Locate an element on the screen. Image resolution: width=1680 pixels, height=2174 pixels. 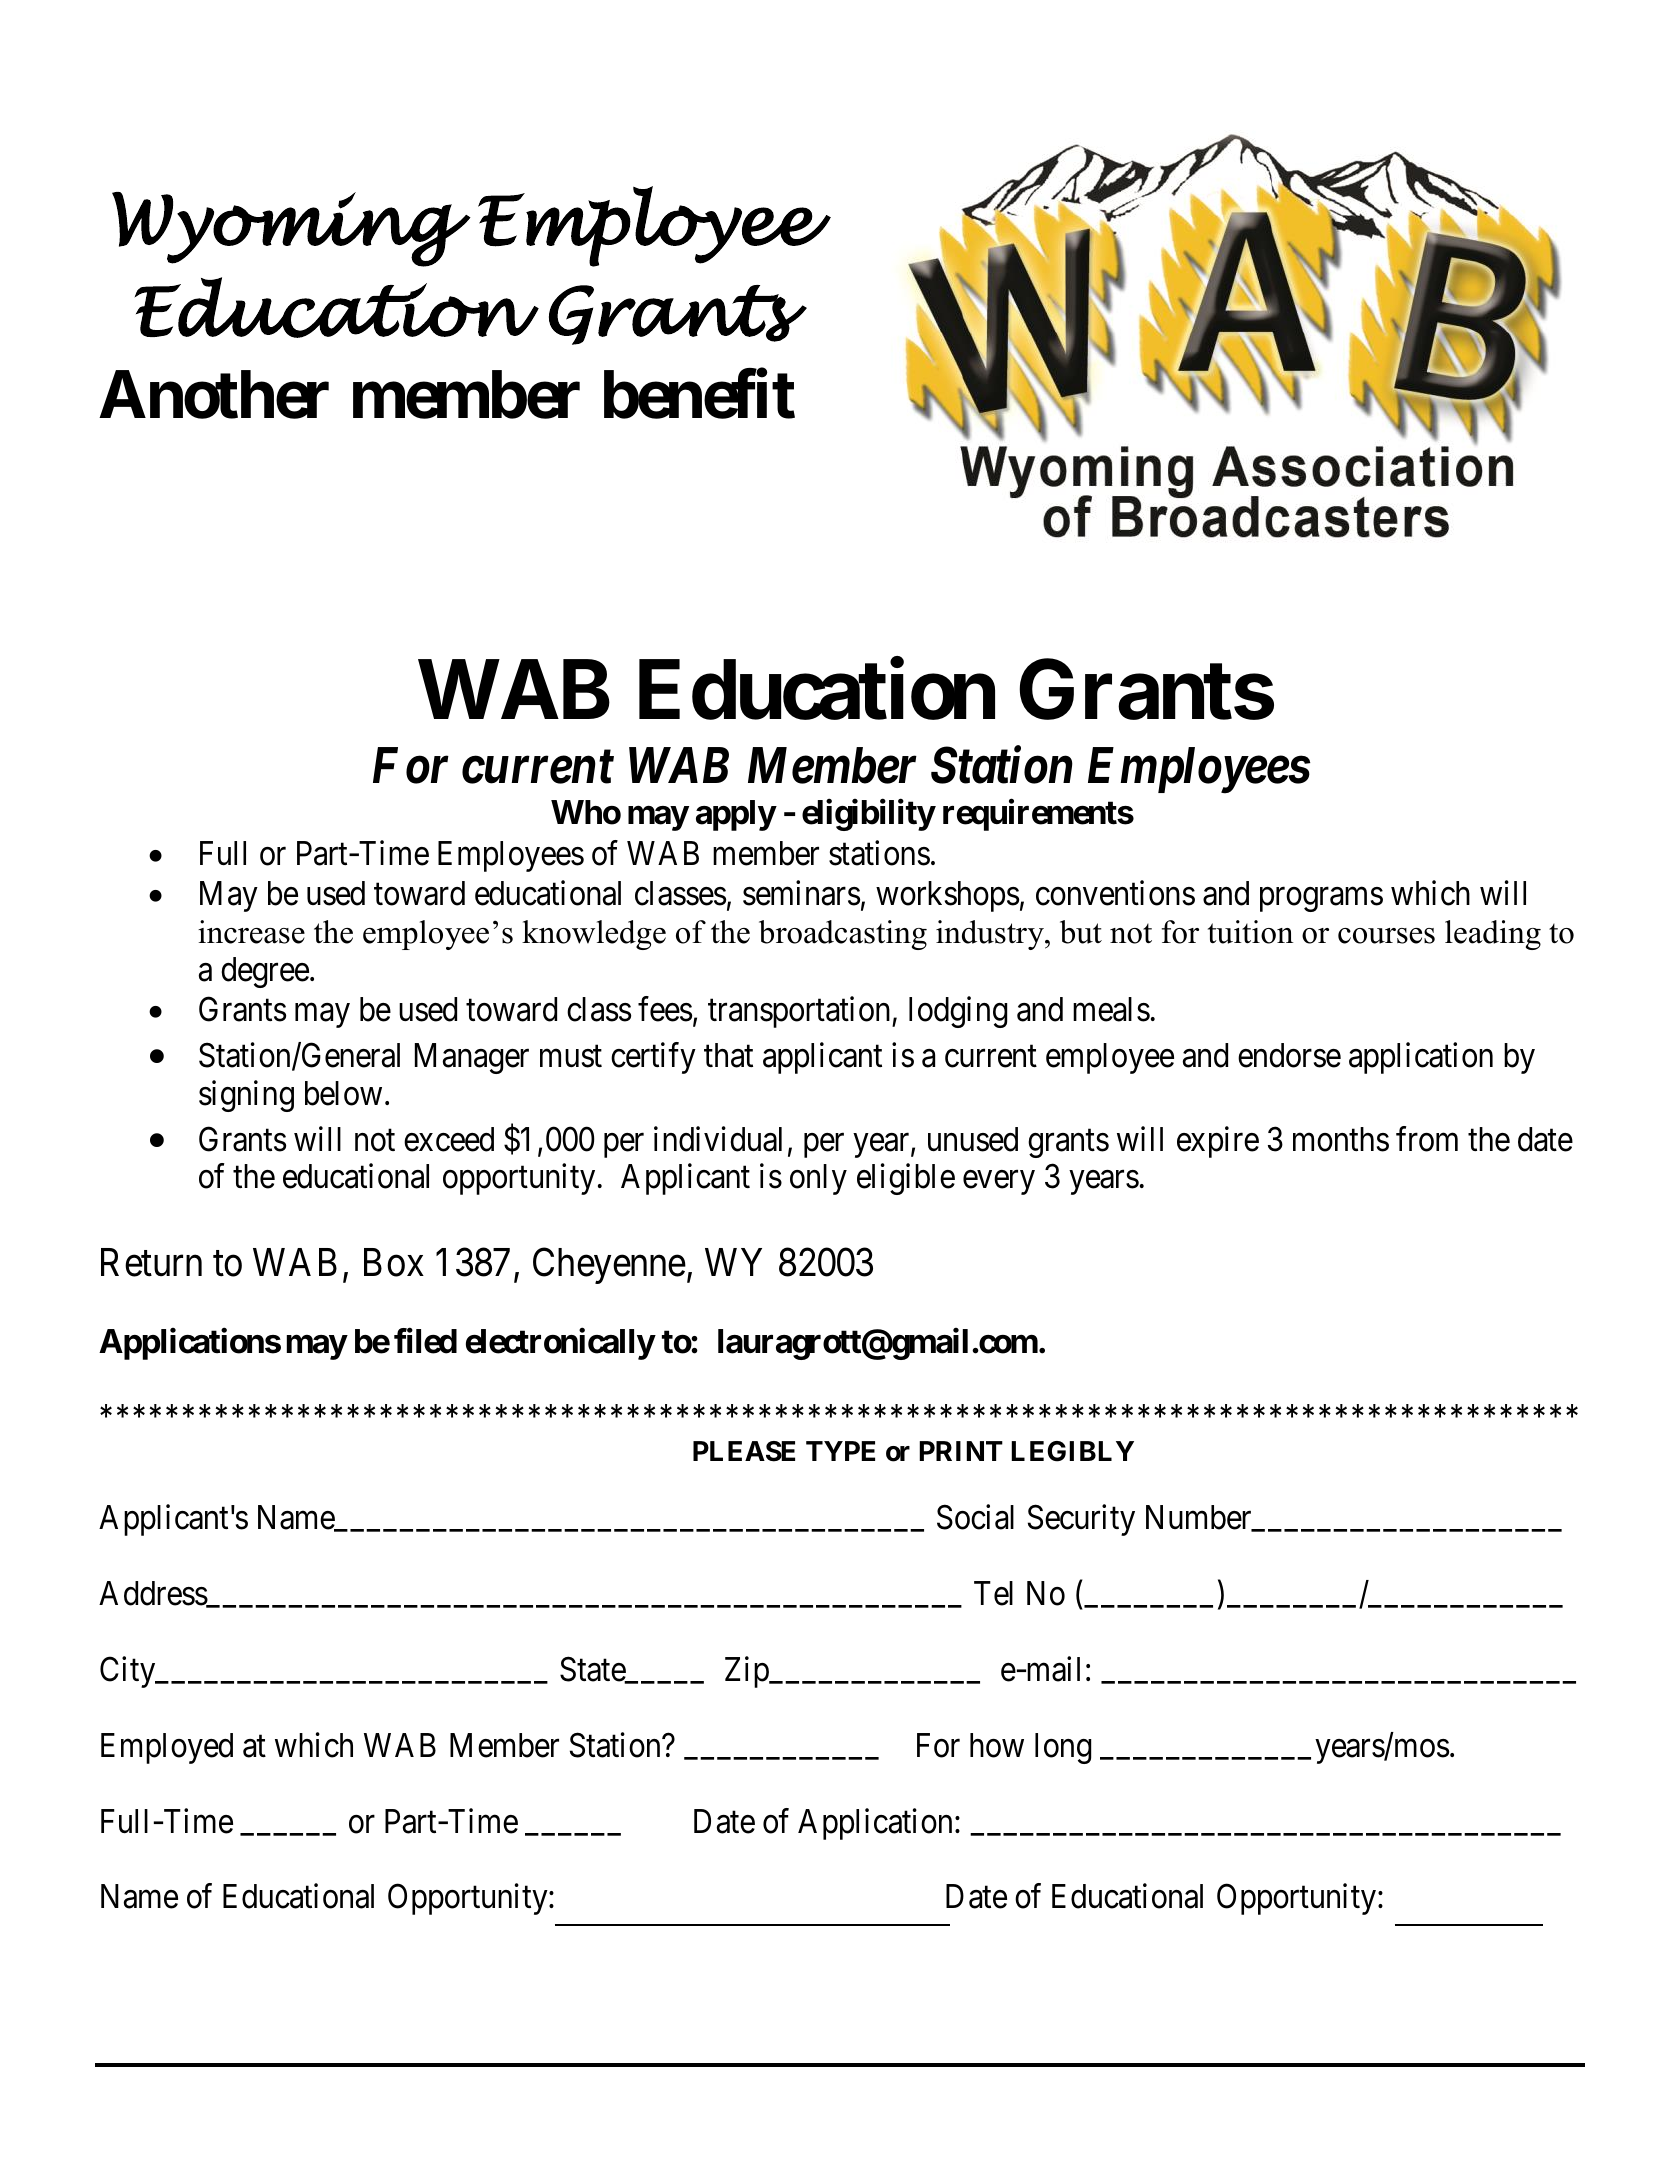
Another is located at coordinates (214, 394).
